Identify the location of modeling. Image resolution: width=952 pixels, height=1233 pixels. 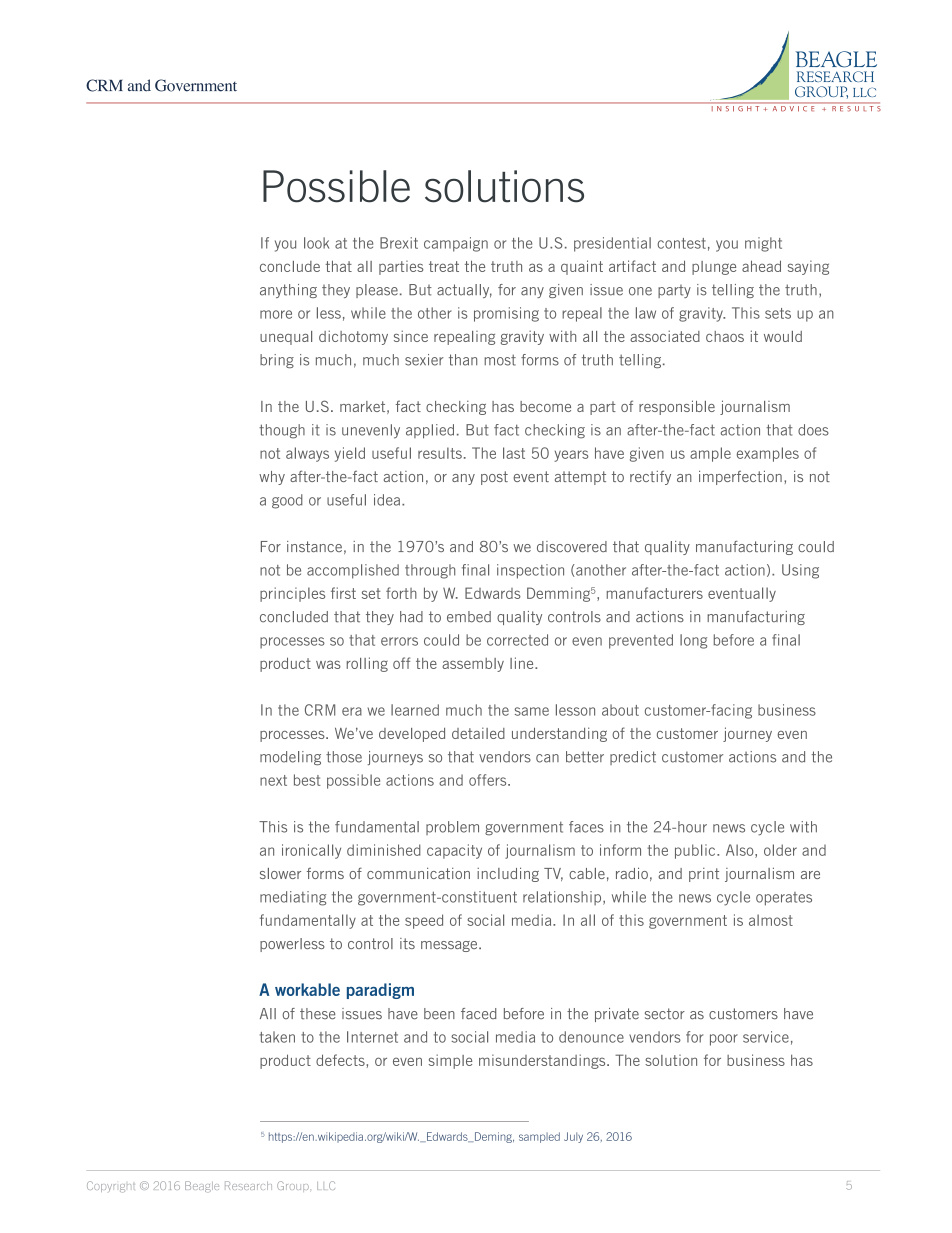
(290, 758).
